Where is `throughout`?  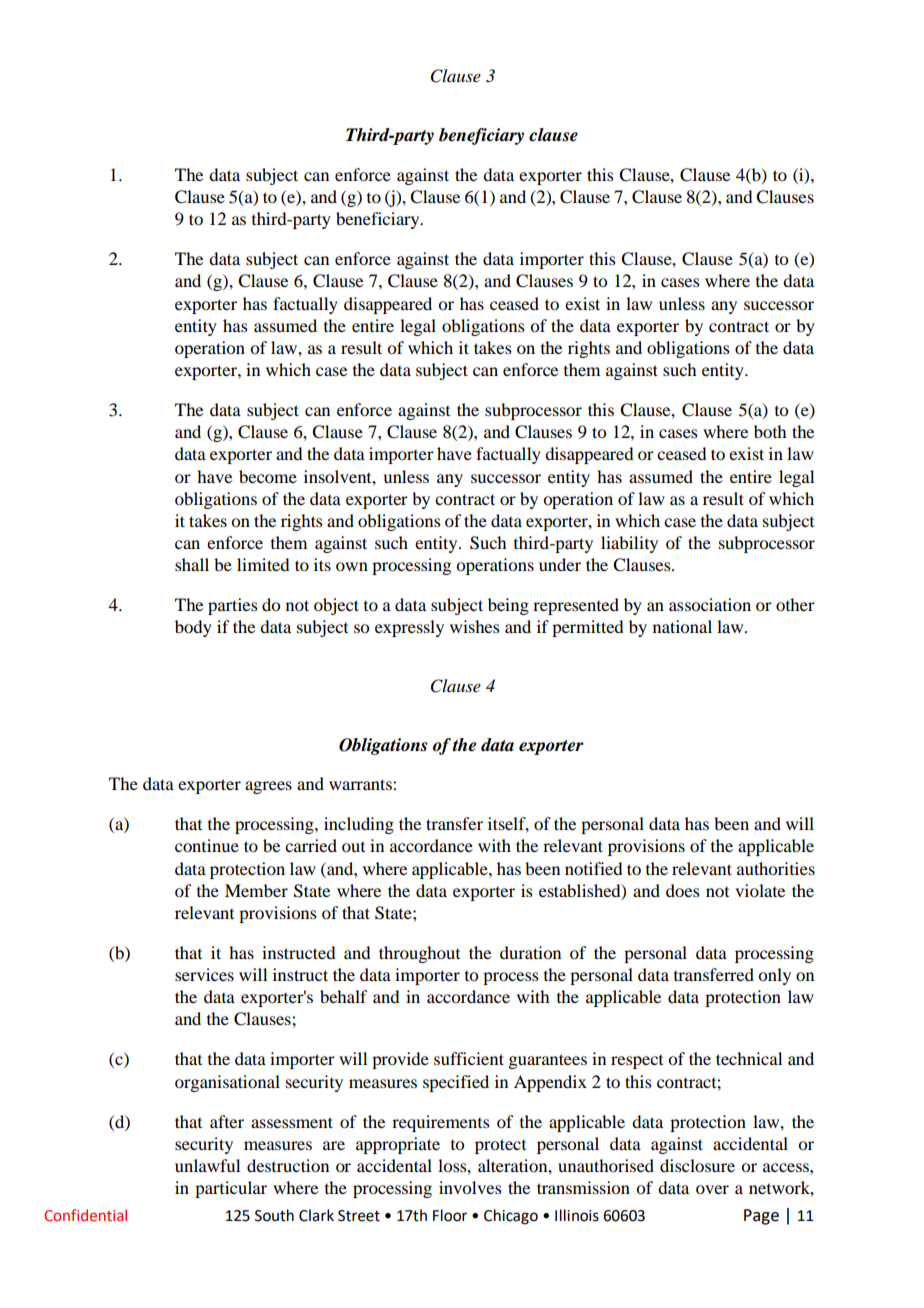 throughout is located at coordinates (419, 954).
